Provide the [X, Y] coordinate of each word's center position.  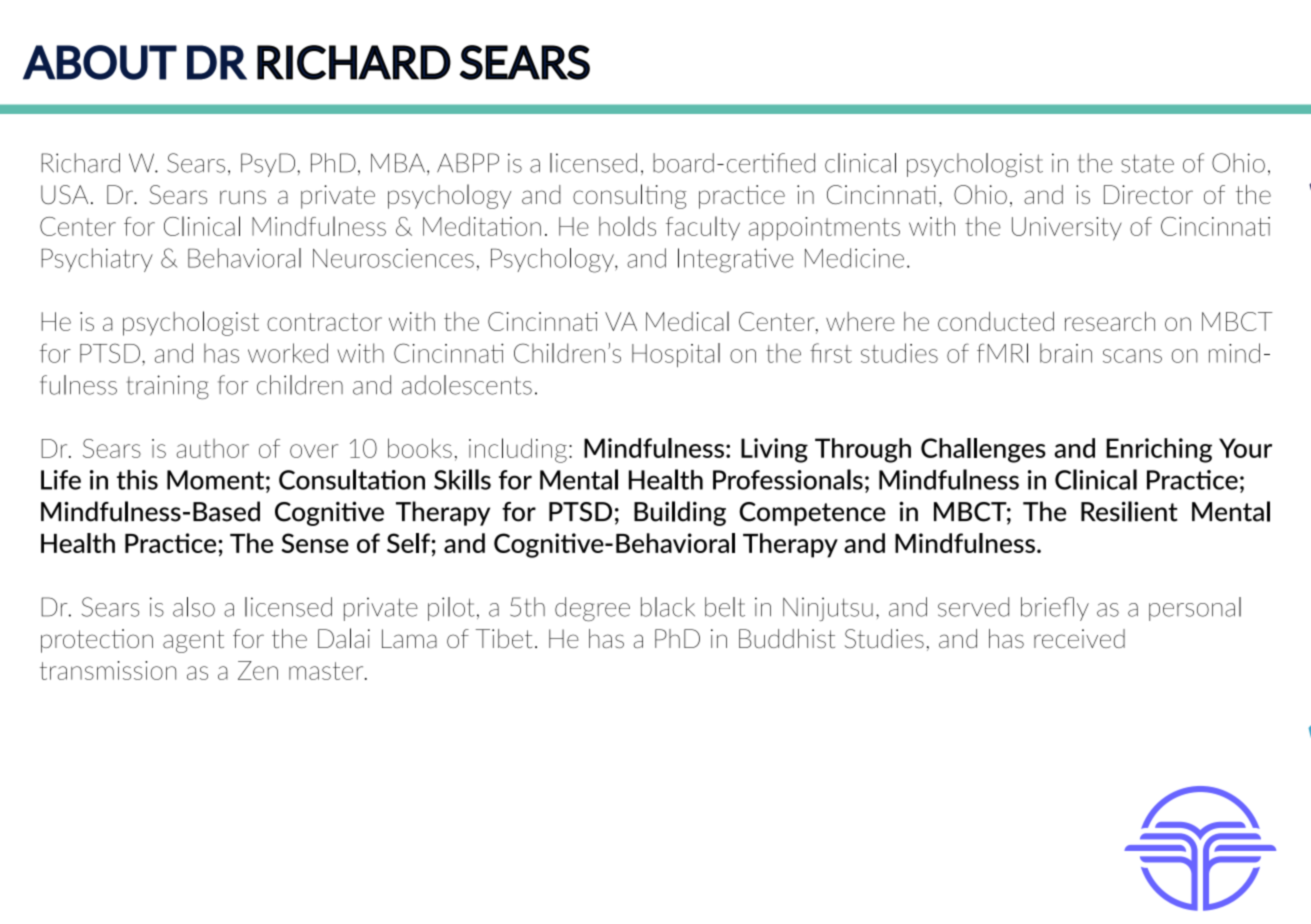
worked [288, 353]
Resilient [1129, 511]
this [137, 480]
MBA [398, 163]
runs [243, 197]
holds [627, 226]
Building [680, 513]
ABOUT [100, 62]
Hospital [676, 355]
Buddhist [787, 638]
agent [193, 641]
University [1067, 229]
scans [1132, 356]
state [1147, 163]
